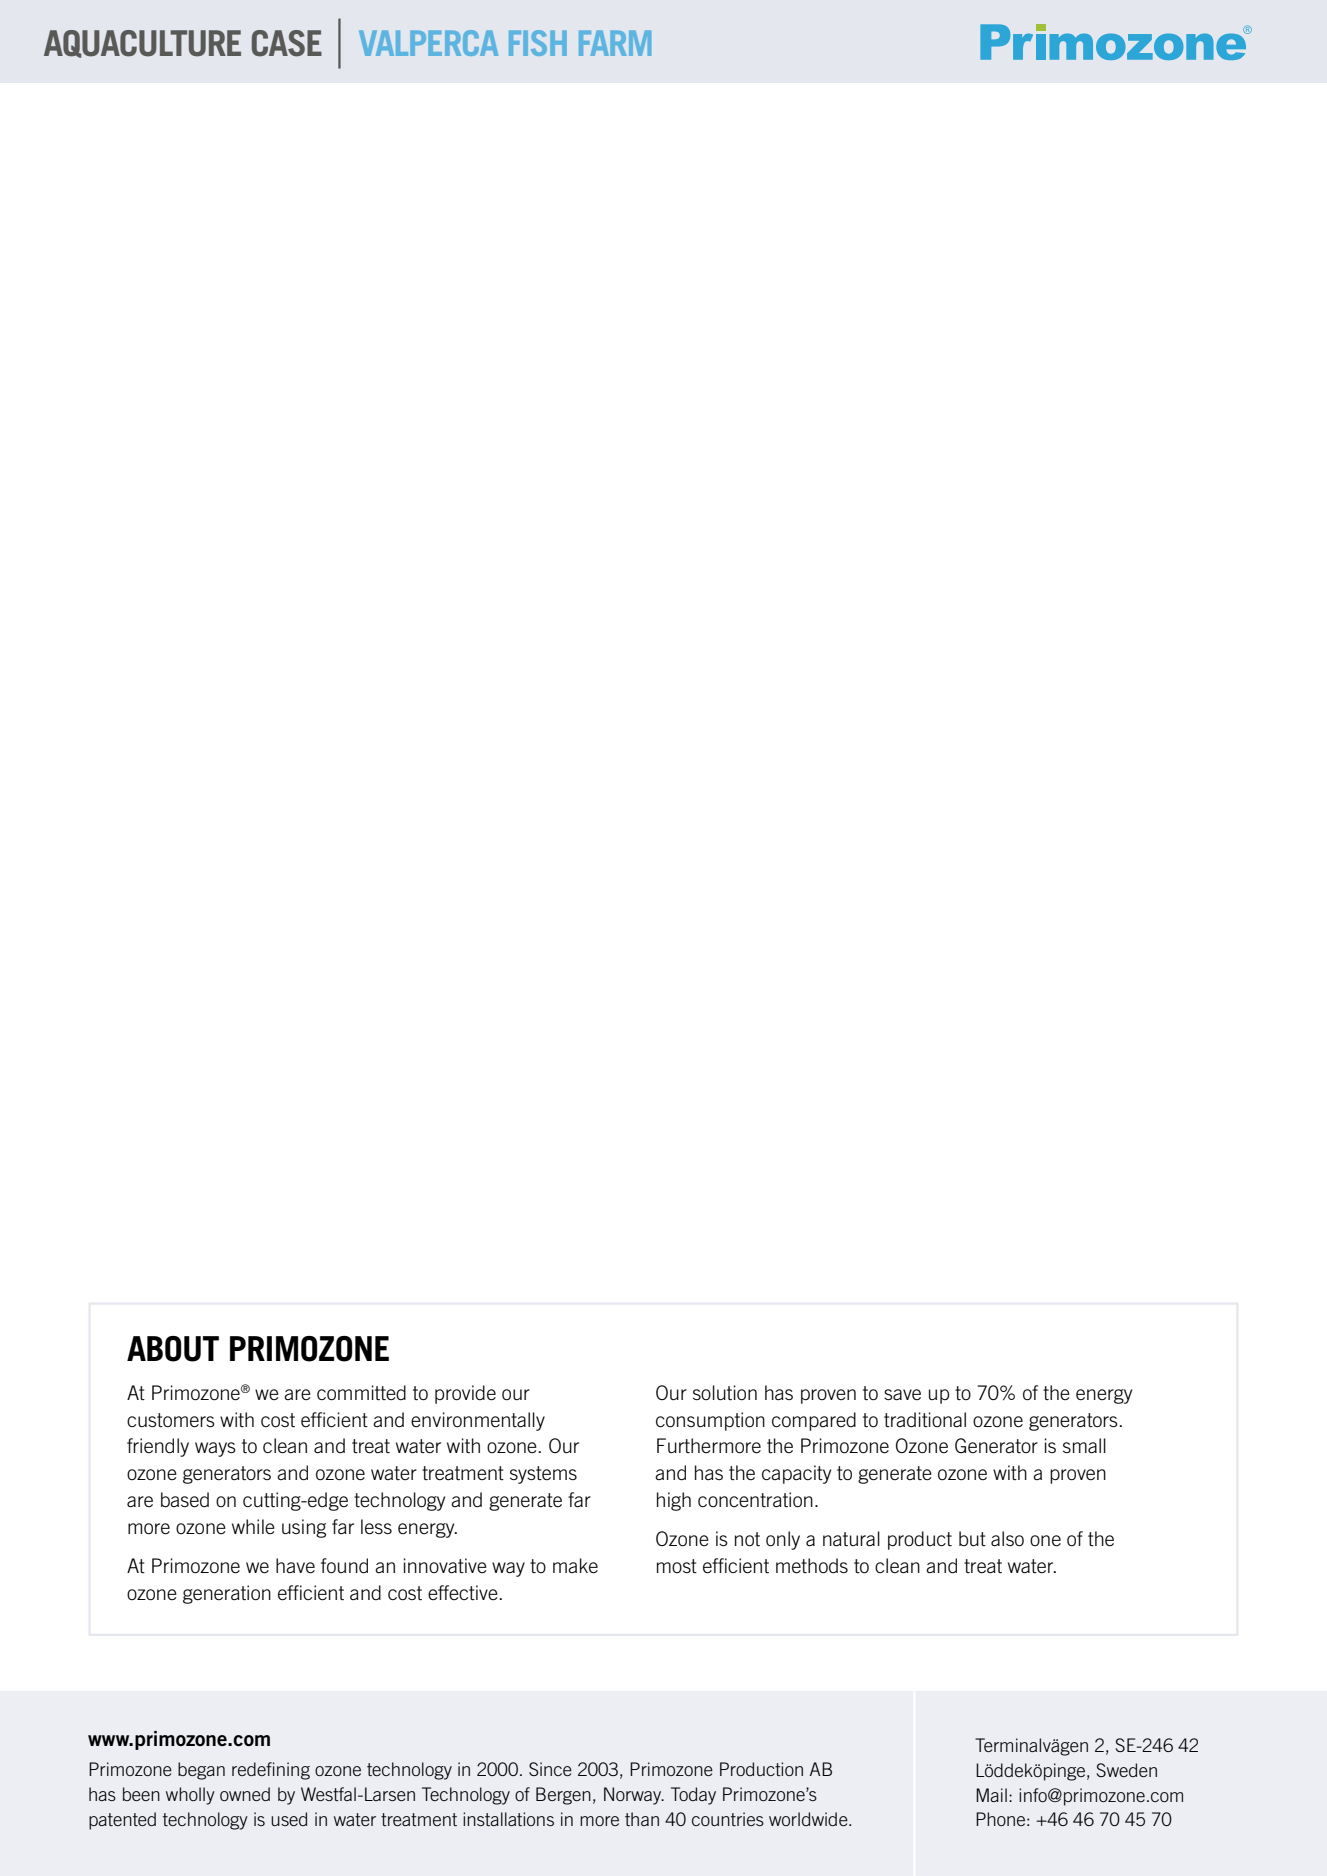 The image size is (1327, 1876). Describe the element at coordinates (271, 1771) in the screenshot. I see `redefining` at that location.
